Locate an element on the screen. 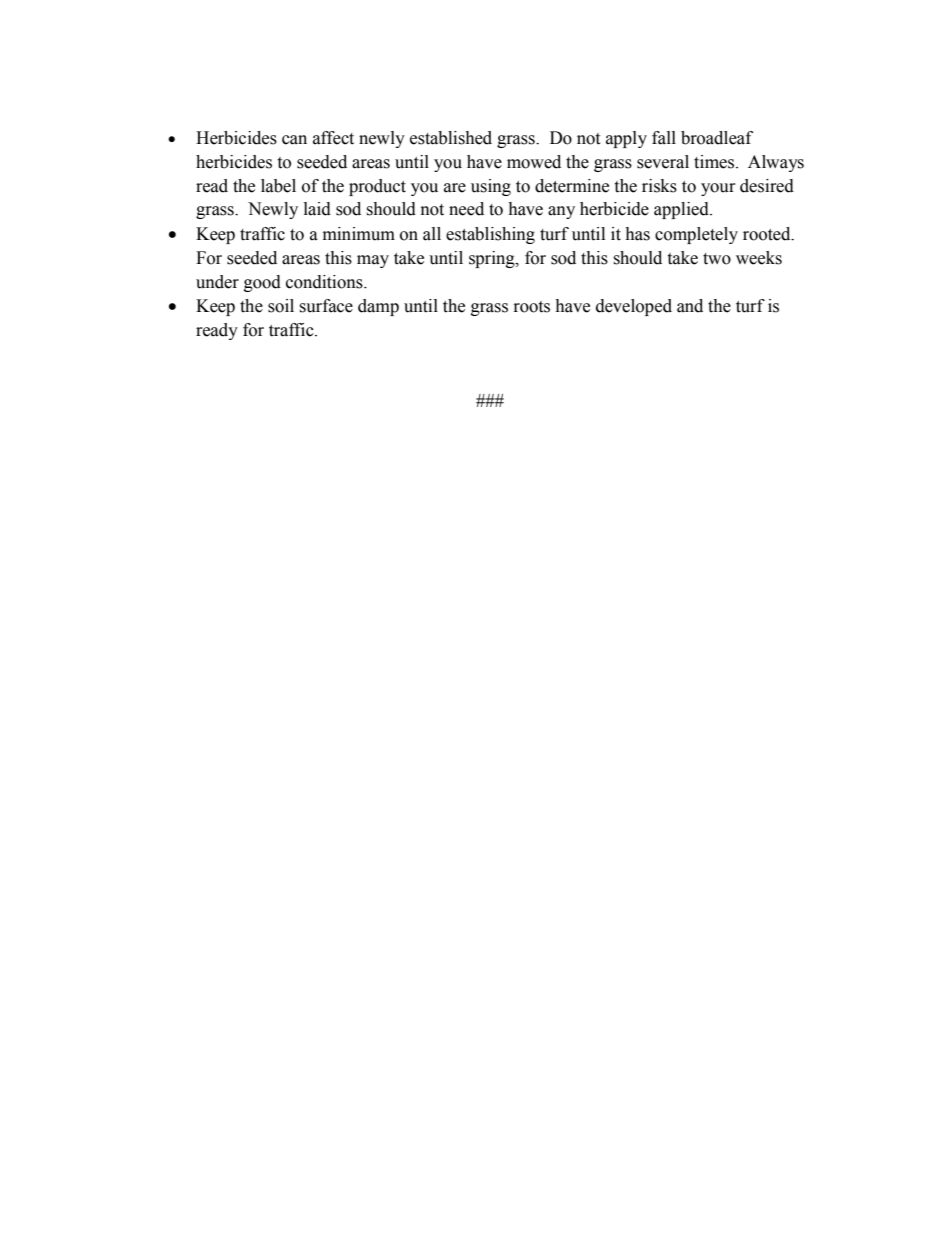 The width and height of the screenshot is (952, 1233). established is located at coordinates (451, 138).
